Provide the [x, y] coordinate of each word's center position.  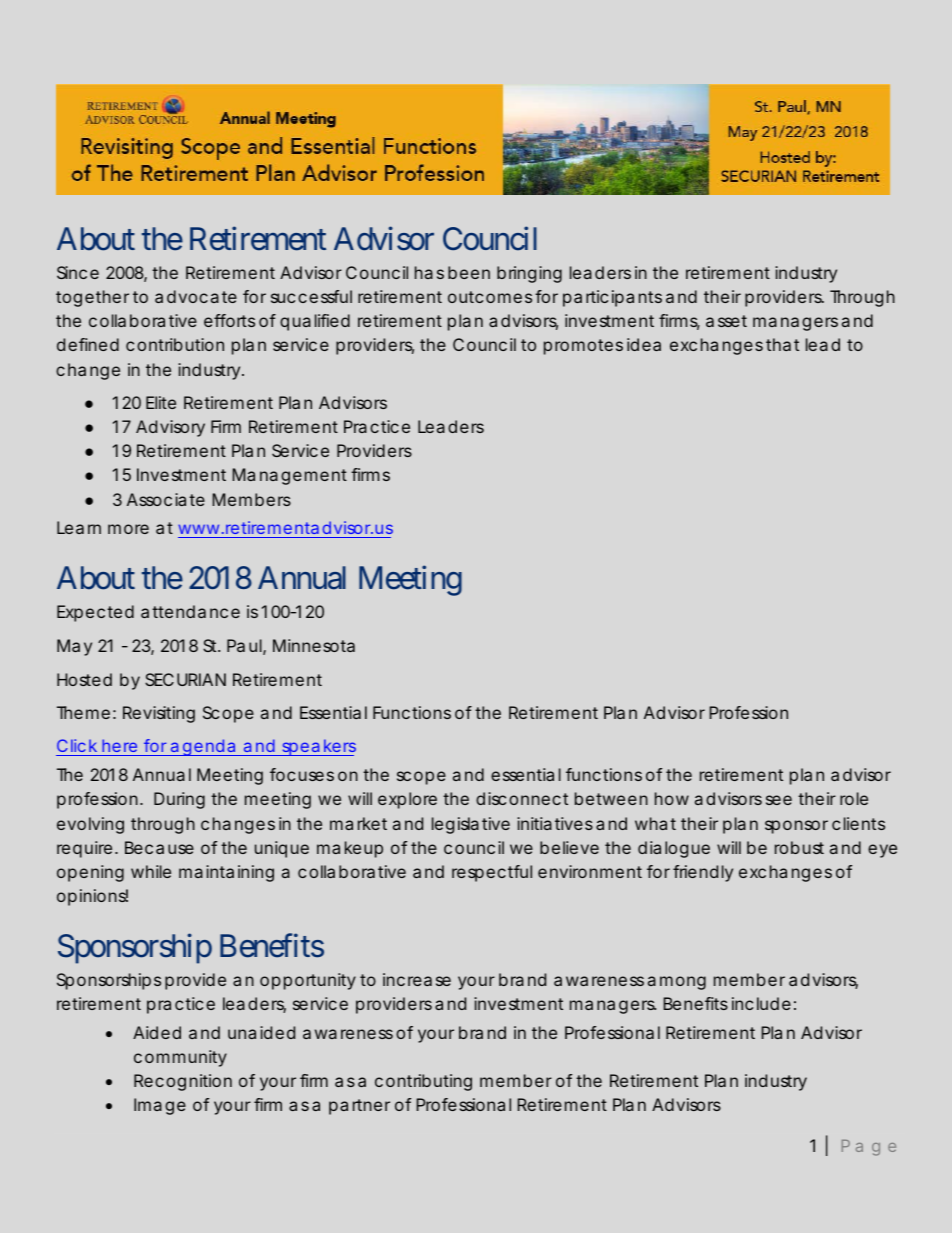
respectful [492, 873]
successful [311, 296]
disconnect [522, 798]
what [655, 823]
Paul [244, 645]
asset [726, 321]
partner [359, 1107]
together [92, 298]
